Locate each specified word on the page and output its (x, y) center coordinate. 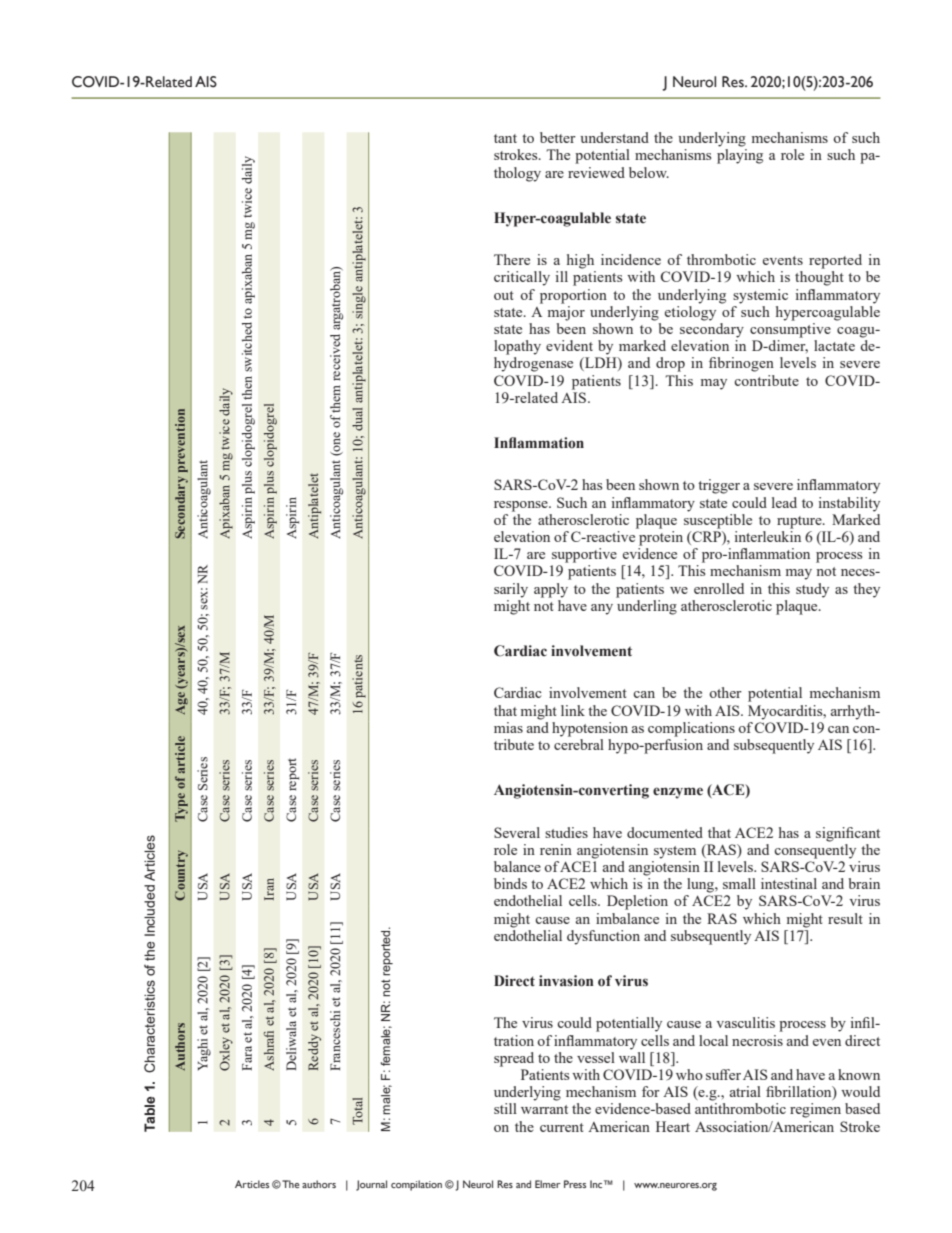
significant (848, 834)
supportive (584, 555)
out (504, 295)
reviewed (596, 172)
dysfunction (603, 937)
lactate (834, 345)
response (522, 506)
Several (517, 832)
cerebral (579, 744)
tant (505, 138)
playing (740, 156)
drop (670, 364)
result (845, 918)
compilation (416, 1185)
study (812, 590)
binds (510, 883)
